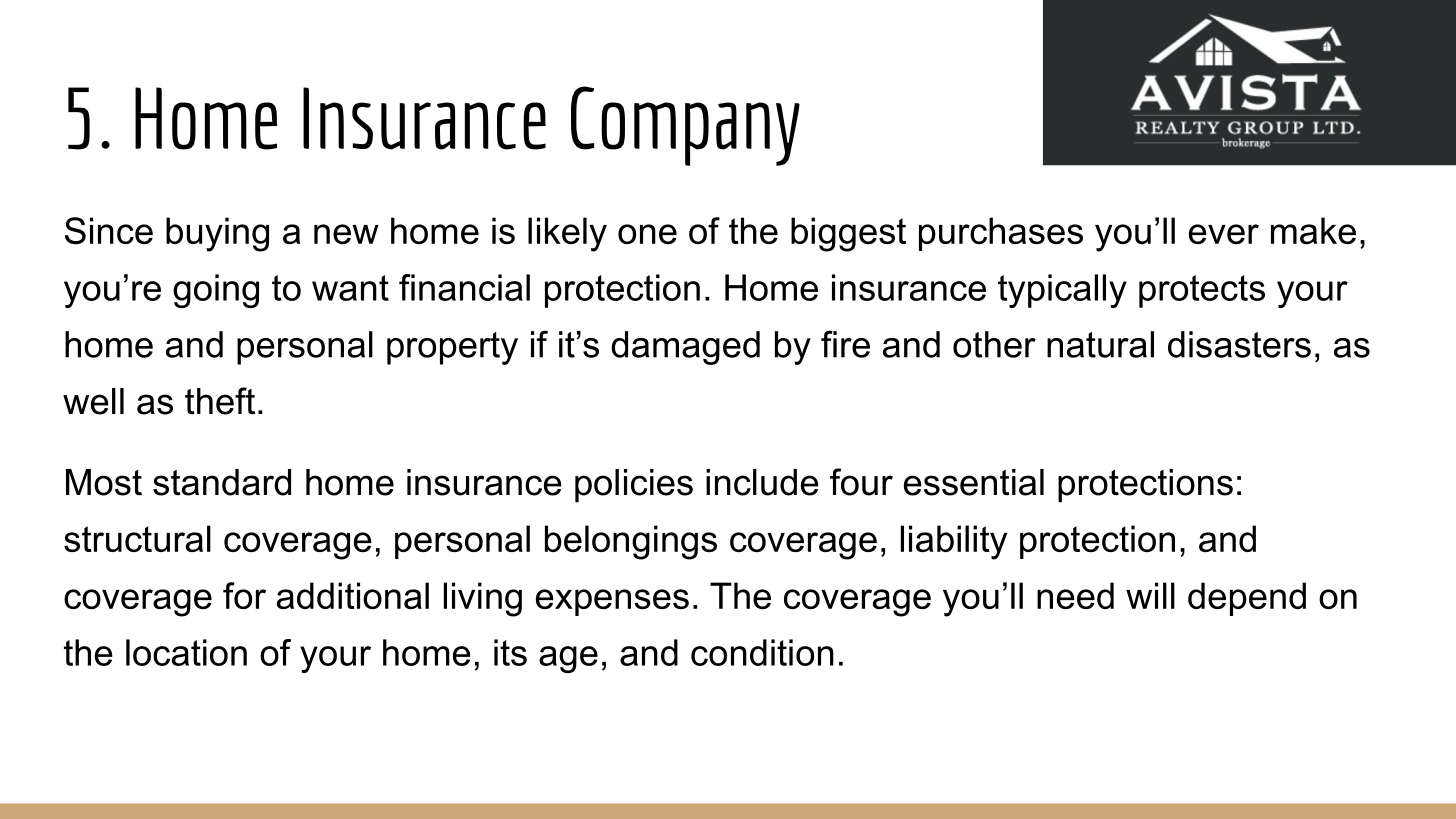  Describe the element at coordinates (186, 652) in the document. I see `location` at that location.
